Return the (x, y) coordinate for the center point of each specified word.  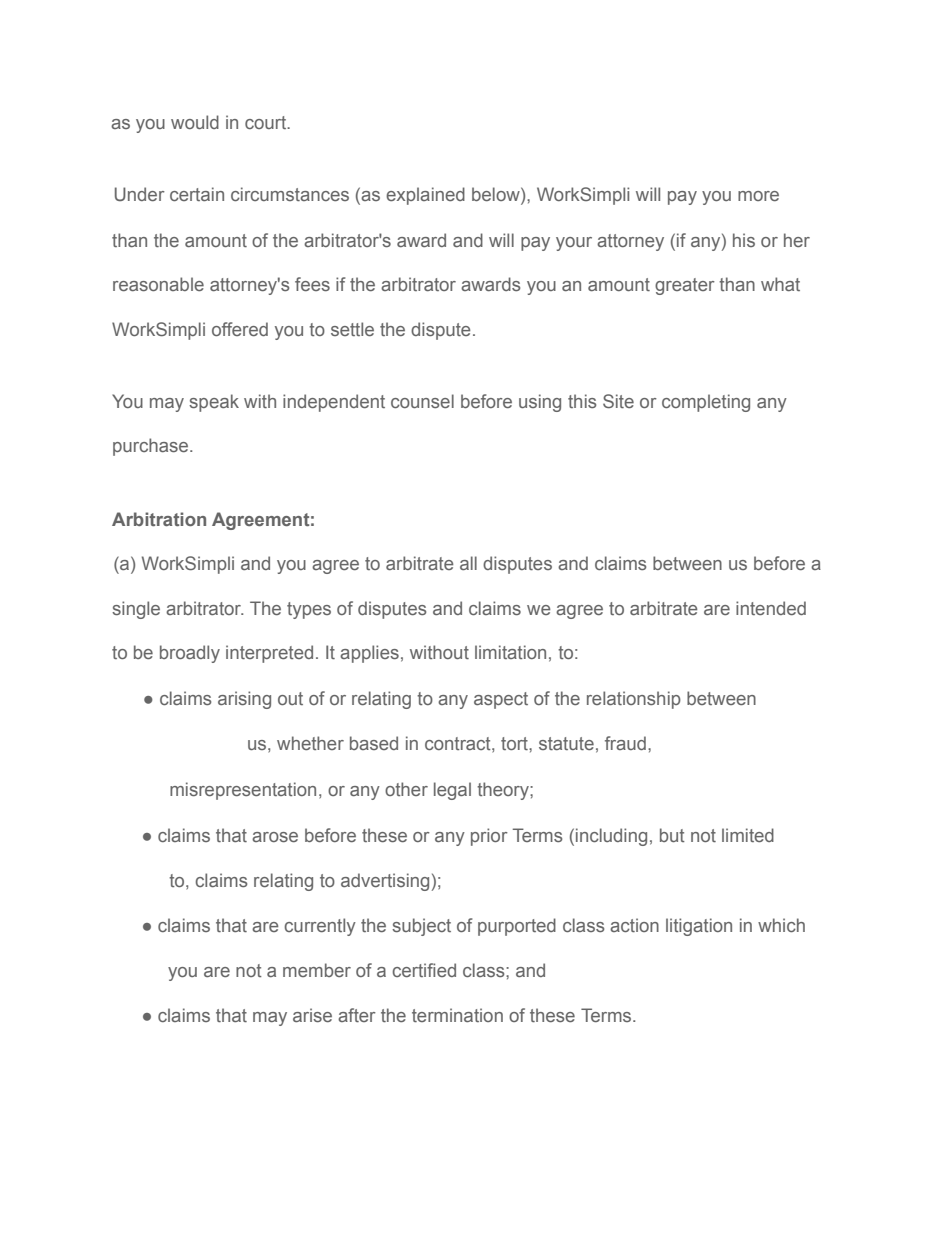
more (758, 196)
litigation (699, 927)
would (195, 122)
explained (425, 196)
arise (312, 1015)
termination (457, 1015)
